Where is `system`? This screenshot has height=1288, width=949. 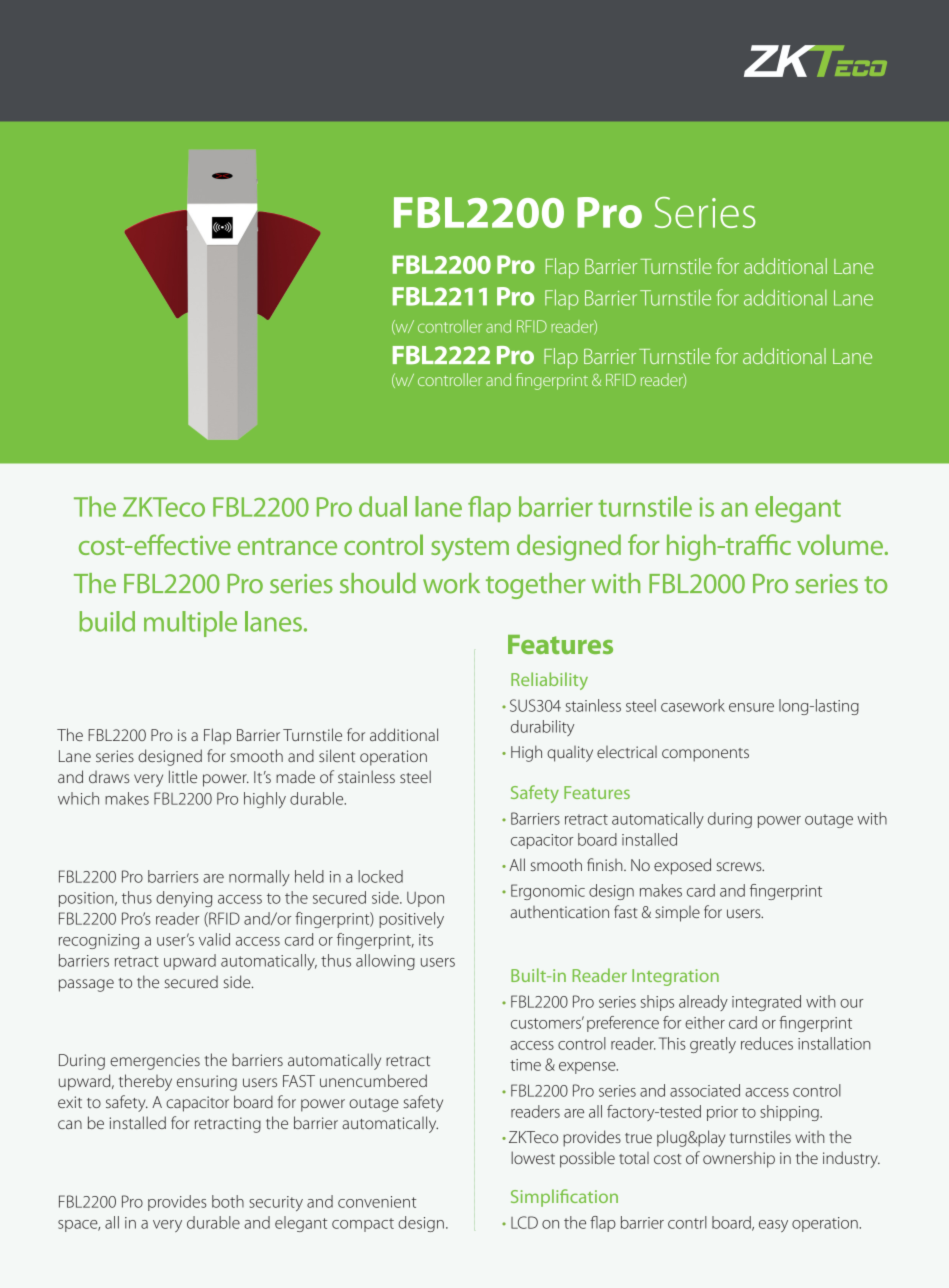 system is located at coordinates (470, 549).
